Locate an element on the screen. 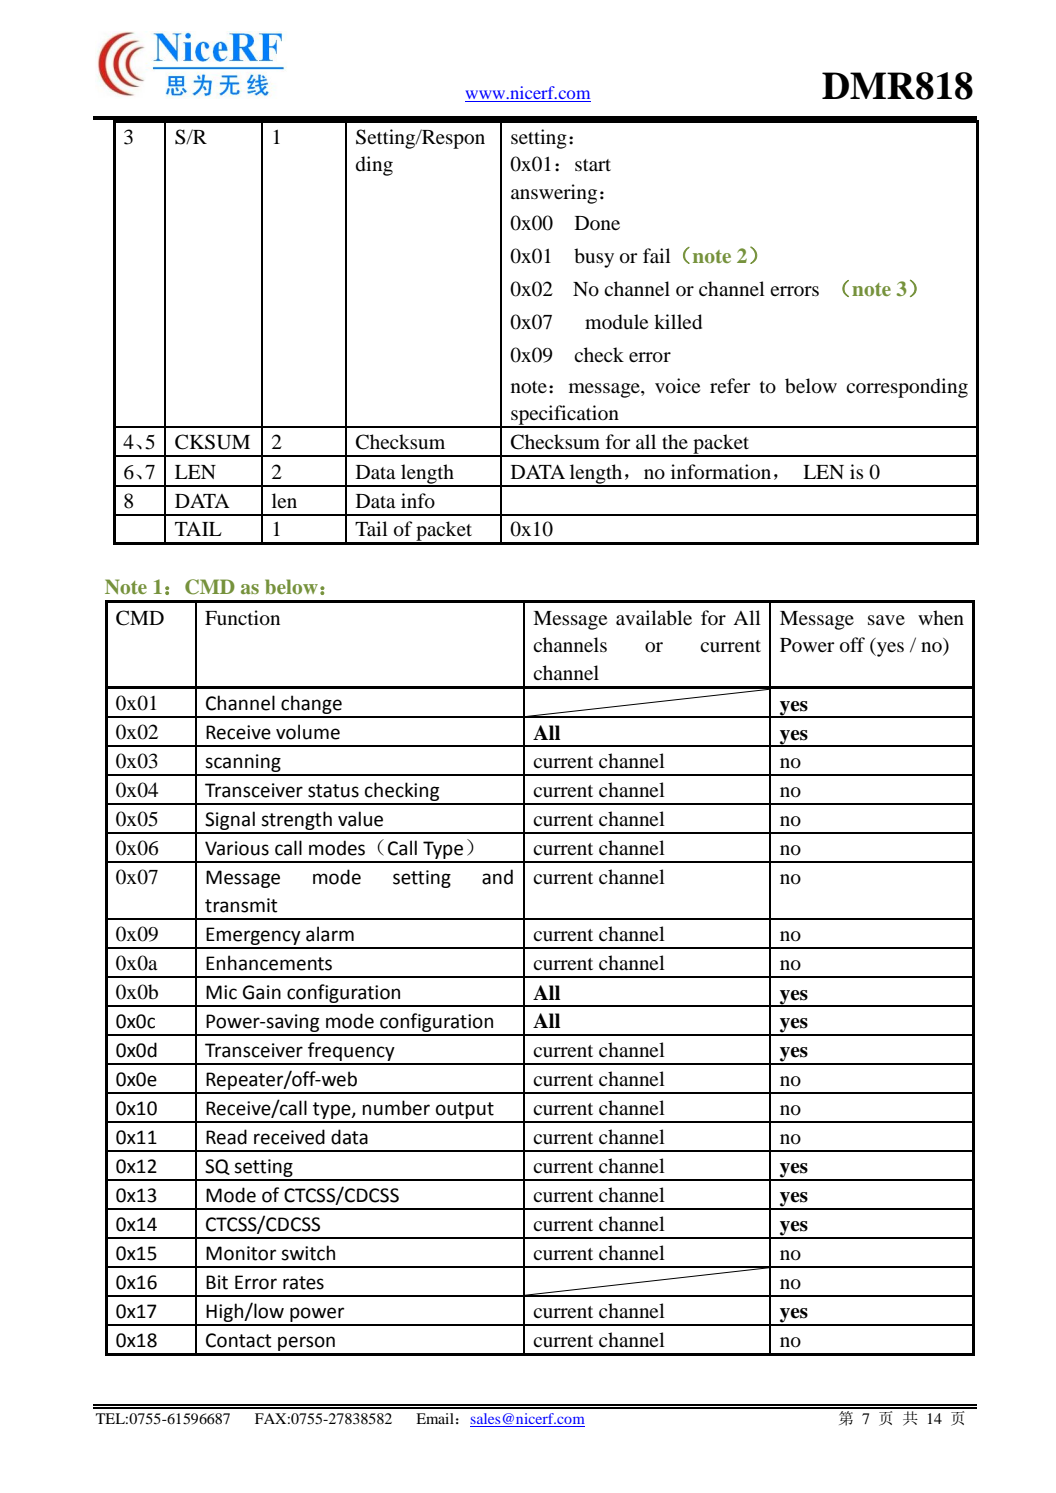 Image resolution: width=1056 pixels, height=1493 pixels. specification is located at coordinates (565, 416).
